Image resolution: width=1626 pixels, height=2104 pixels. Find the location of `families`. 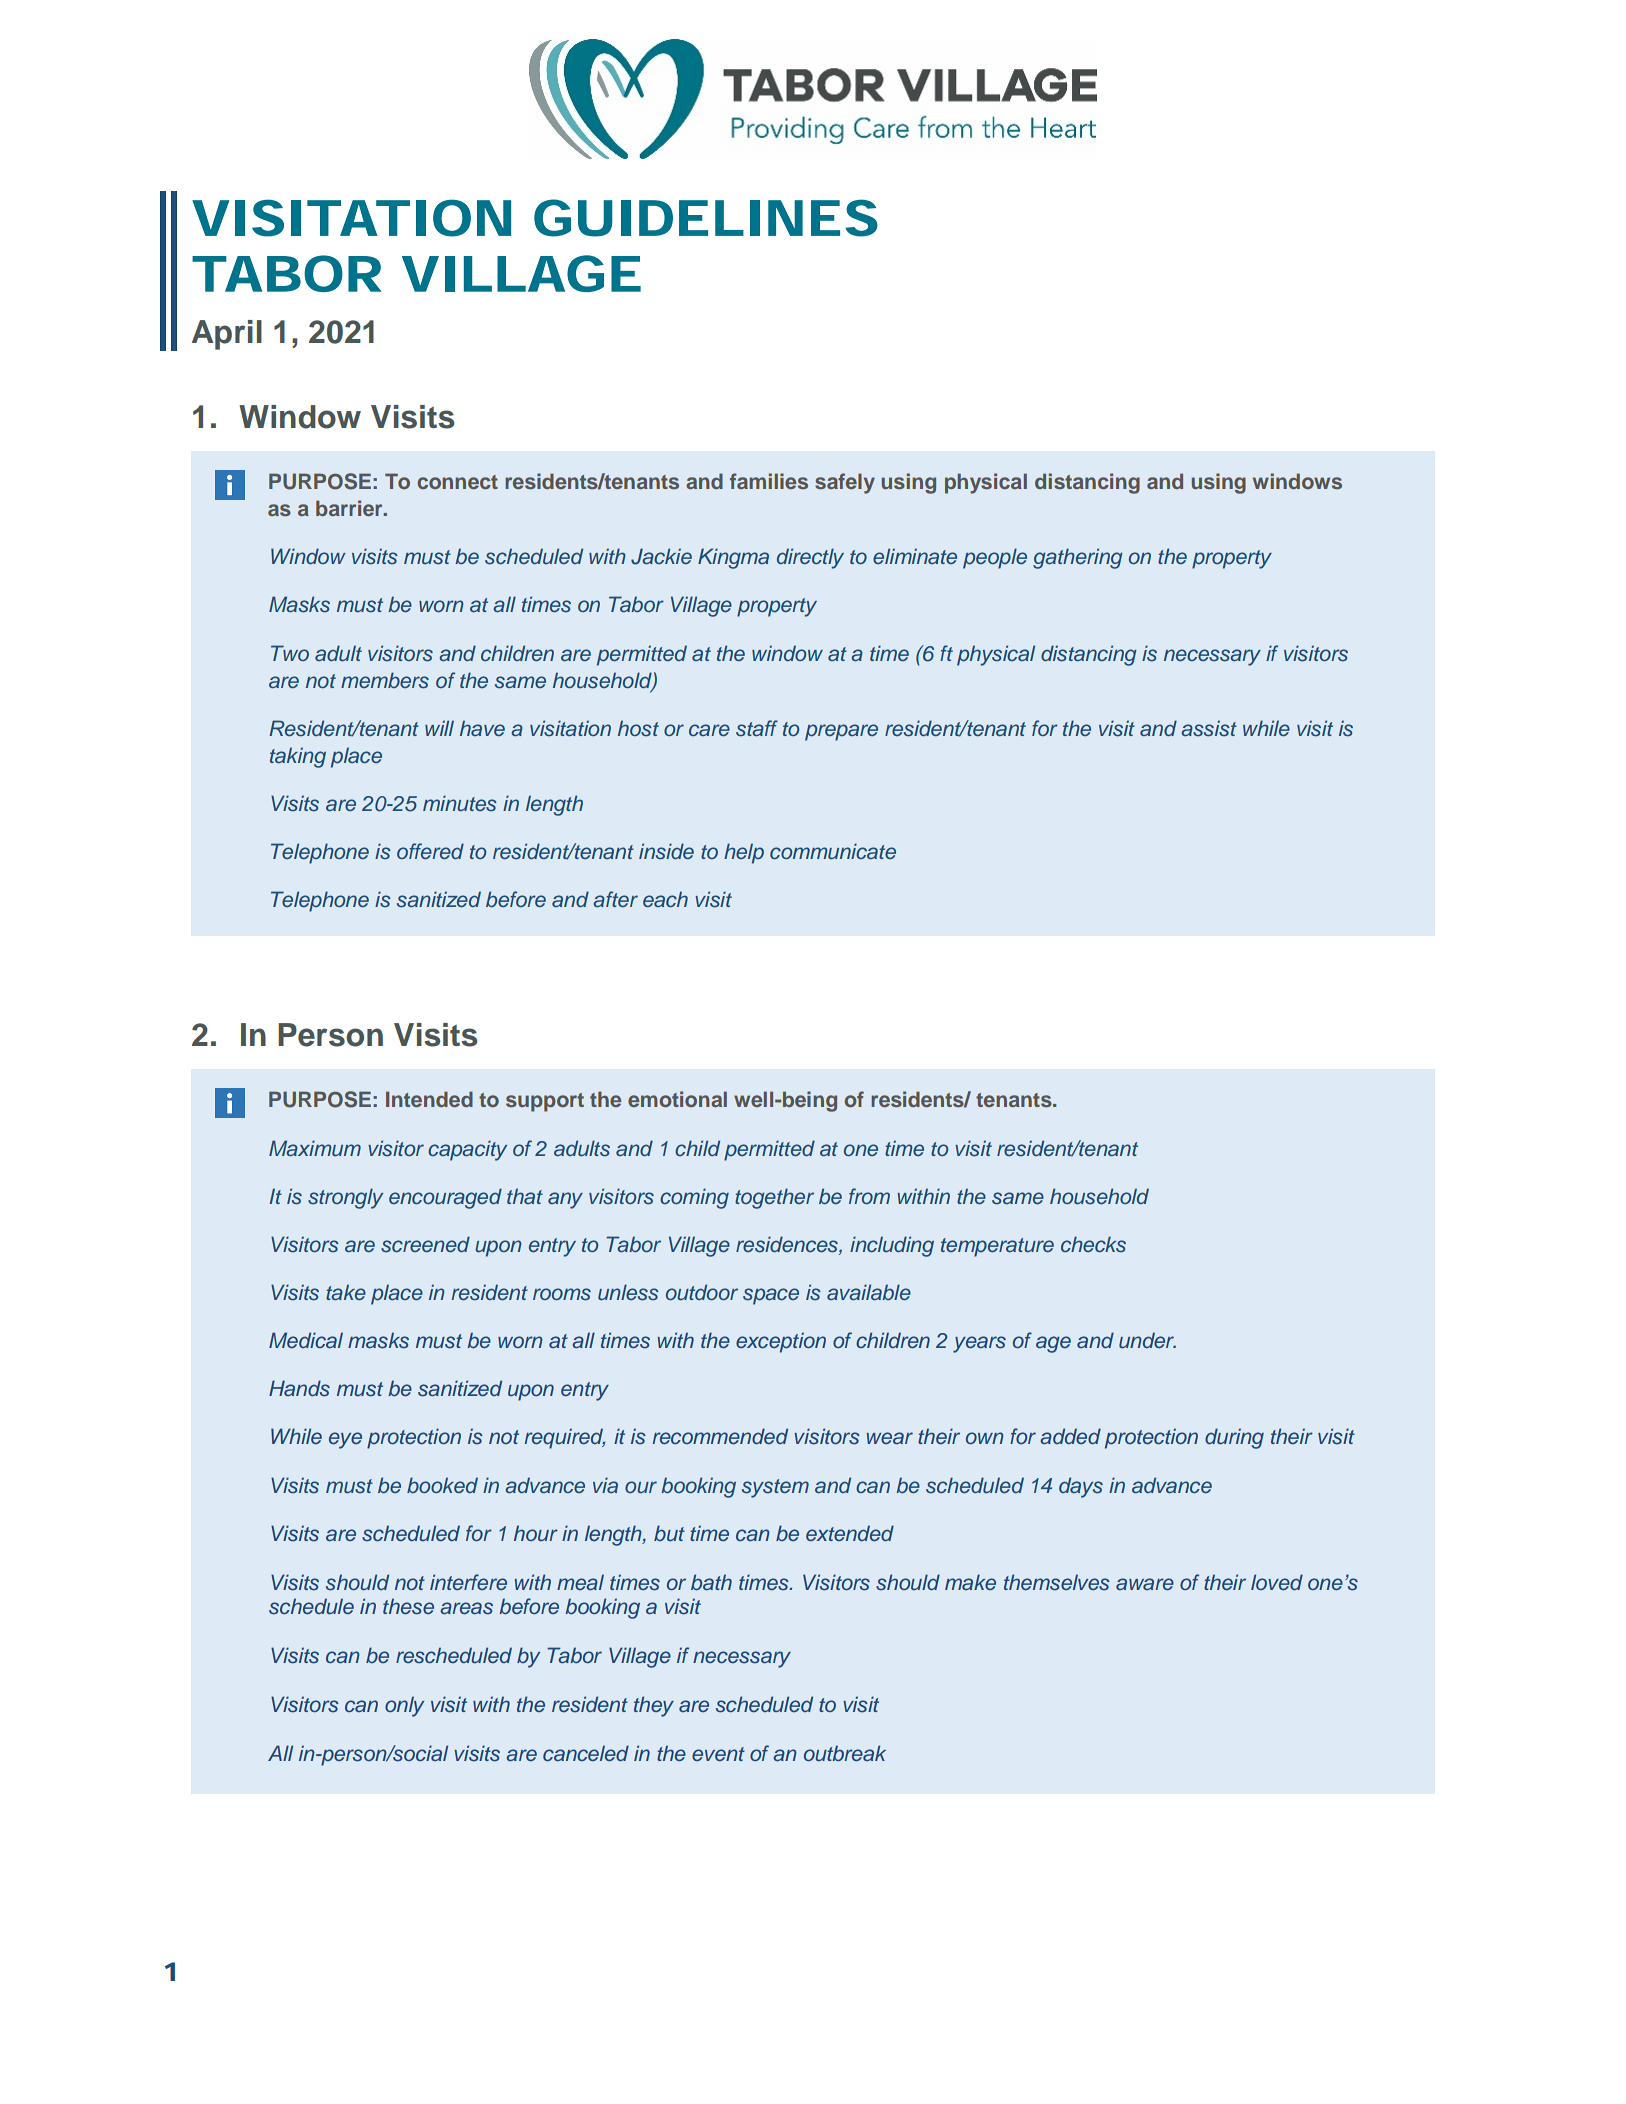

families is located at coordinates (769, 481).
